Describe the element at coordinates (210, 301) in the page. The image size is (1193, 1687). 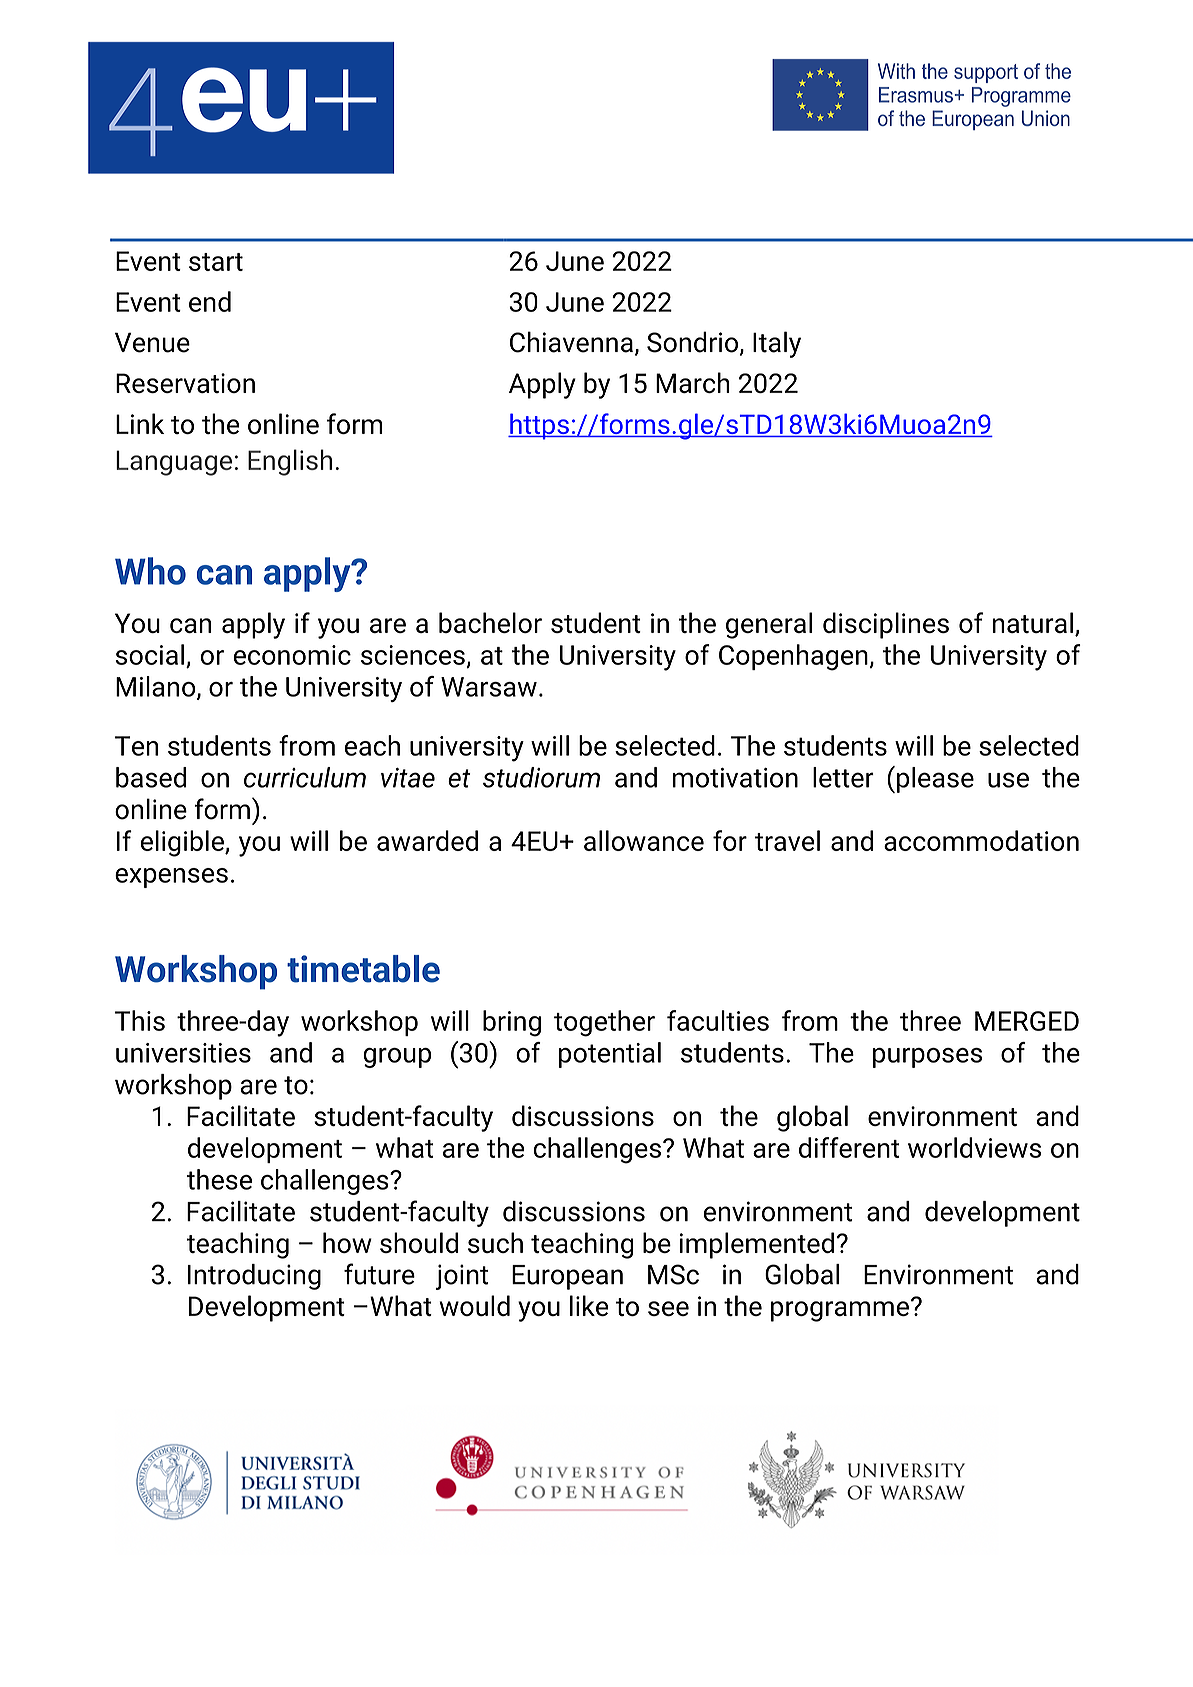
I see `end` at that location.
